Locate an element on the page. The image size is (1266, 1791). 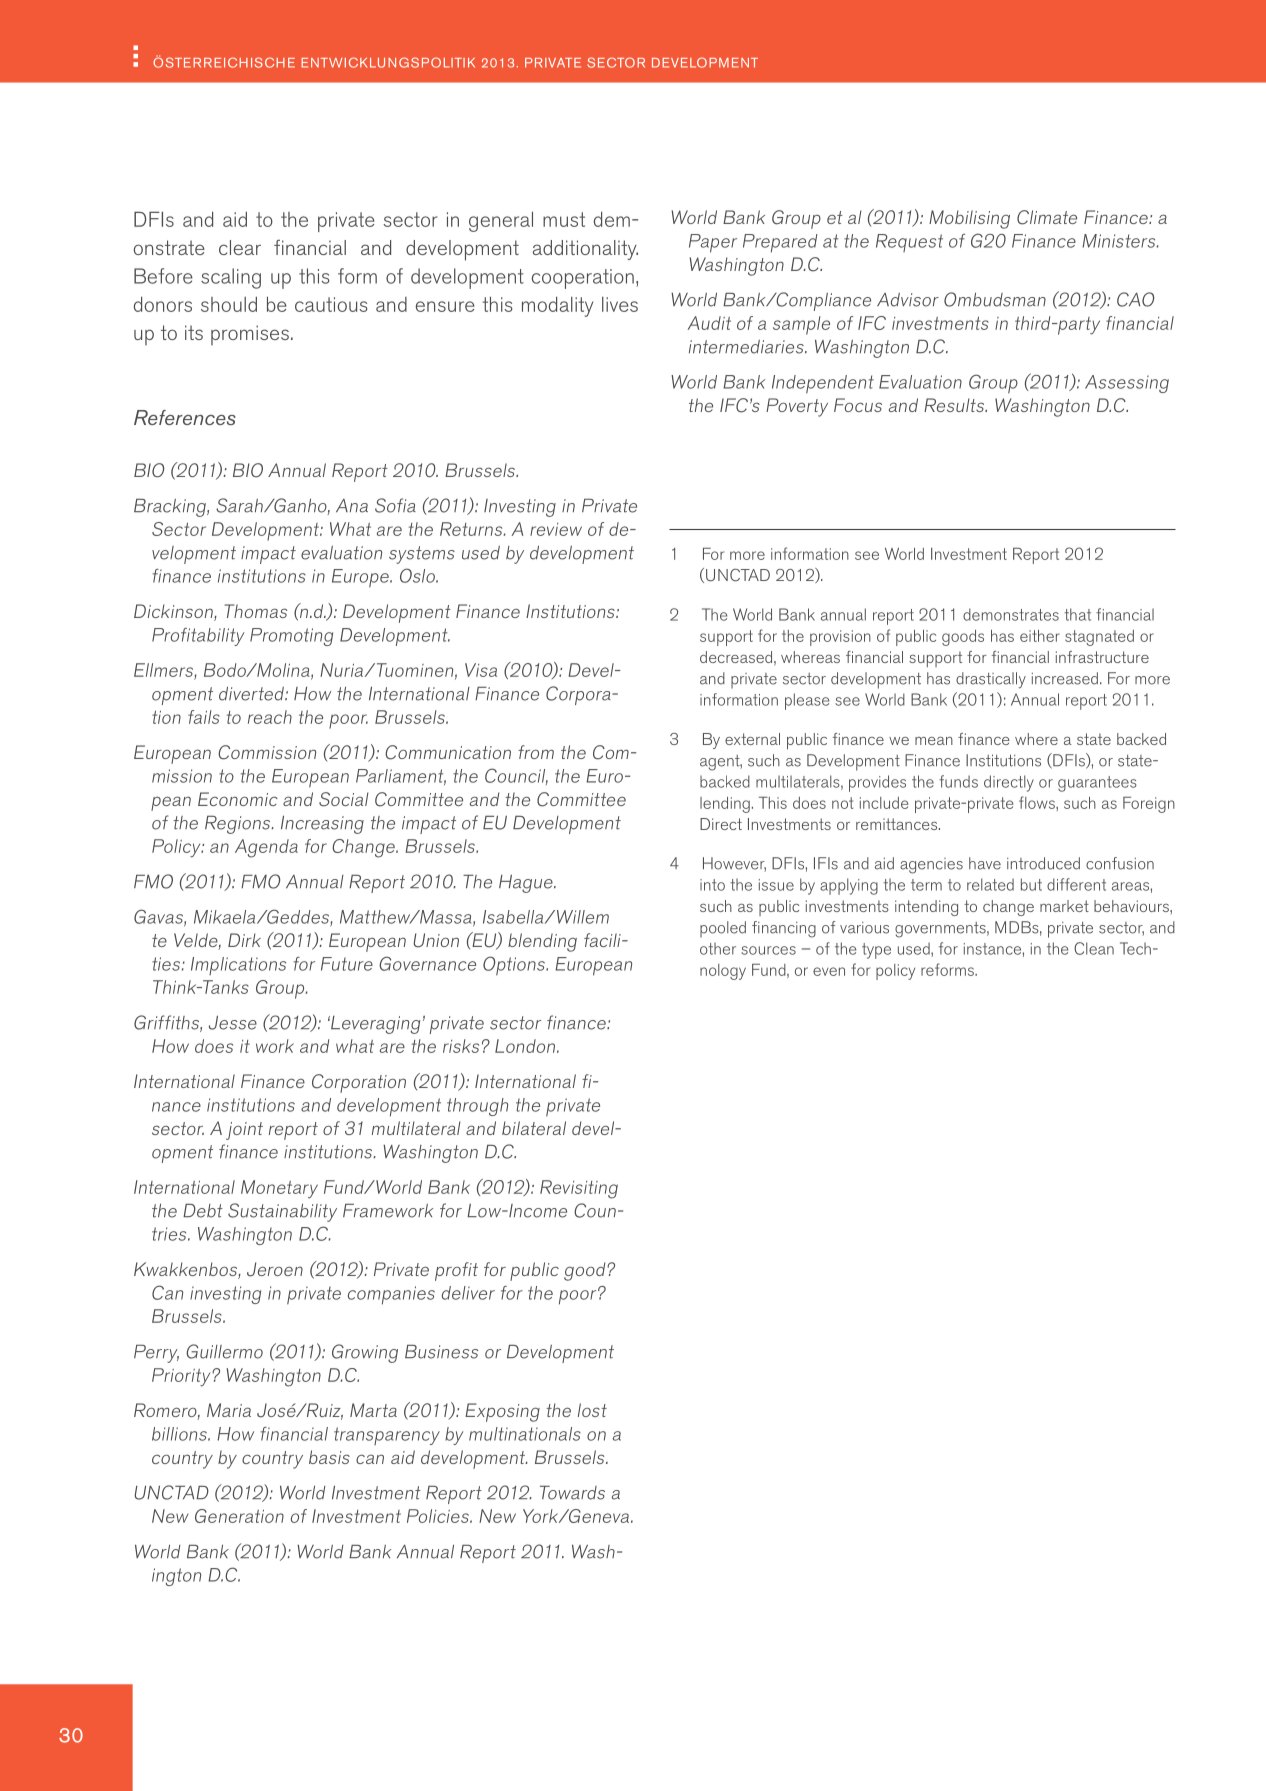
provision is located at coordinates (840, 638).
